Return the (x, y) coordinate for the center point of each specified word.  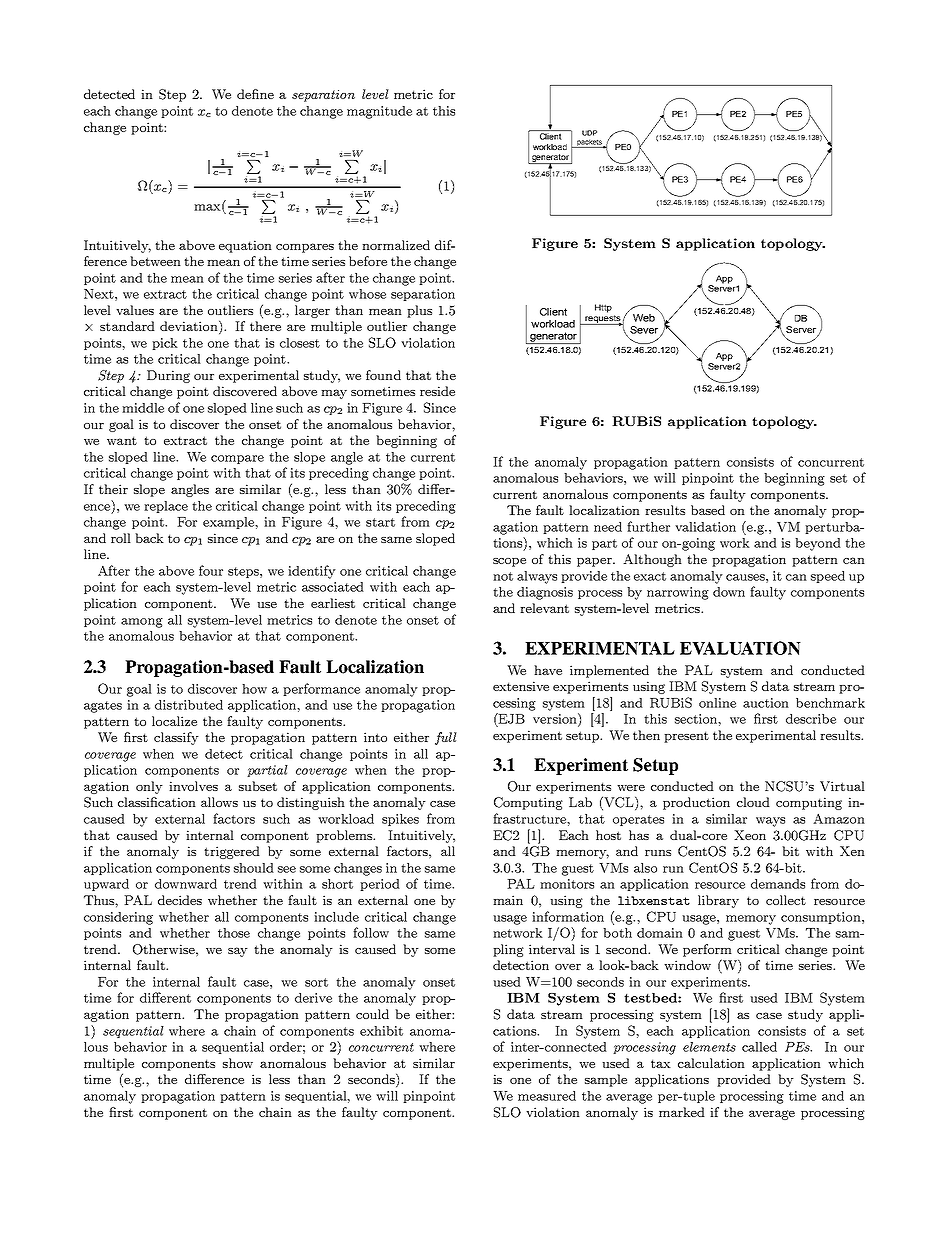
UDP (589, 133)
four (211, 570)
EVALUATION (740, 648)
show (238, 1063)
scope (509, 562)
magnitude (379, 112)
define (255, 94)
